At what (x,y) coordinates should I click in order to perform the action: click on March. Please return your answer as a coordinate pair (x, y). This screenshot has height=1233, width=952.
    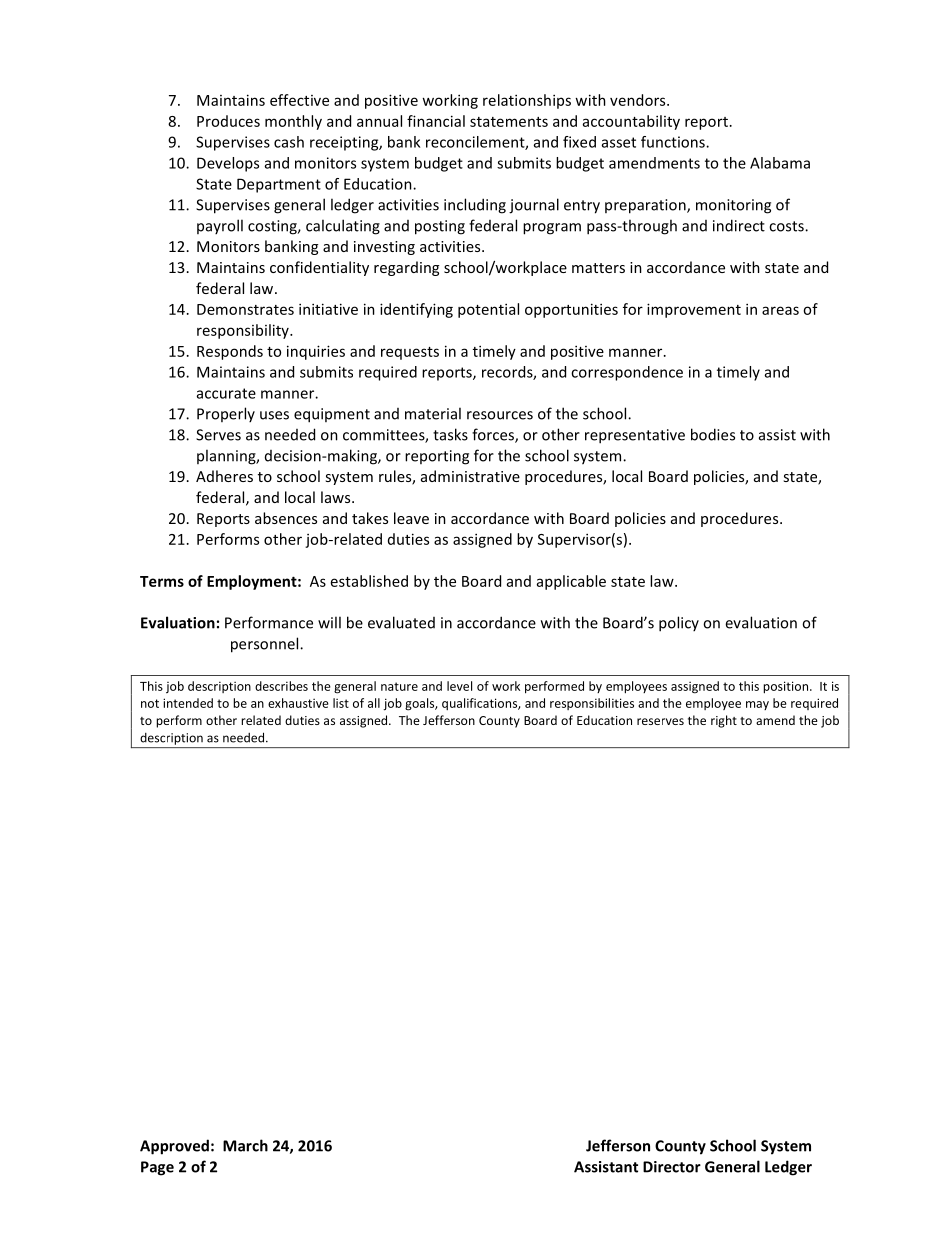
    Looking at the image, I should click on (245, 1145).
